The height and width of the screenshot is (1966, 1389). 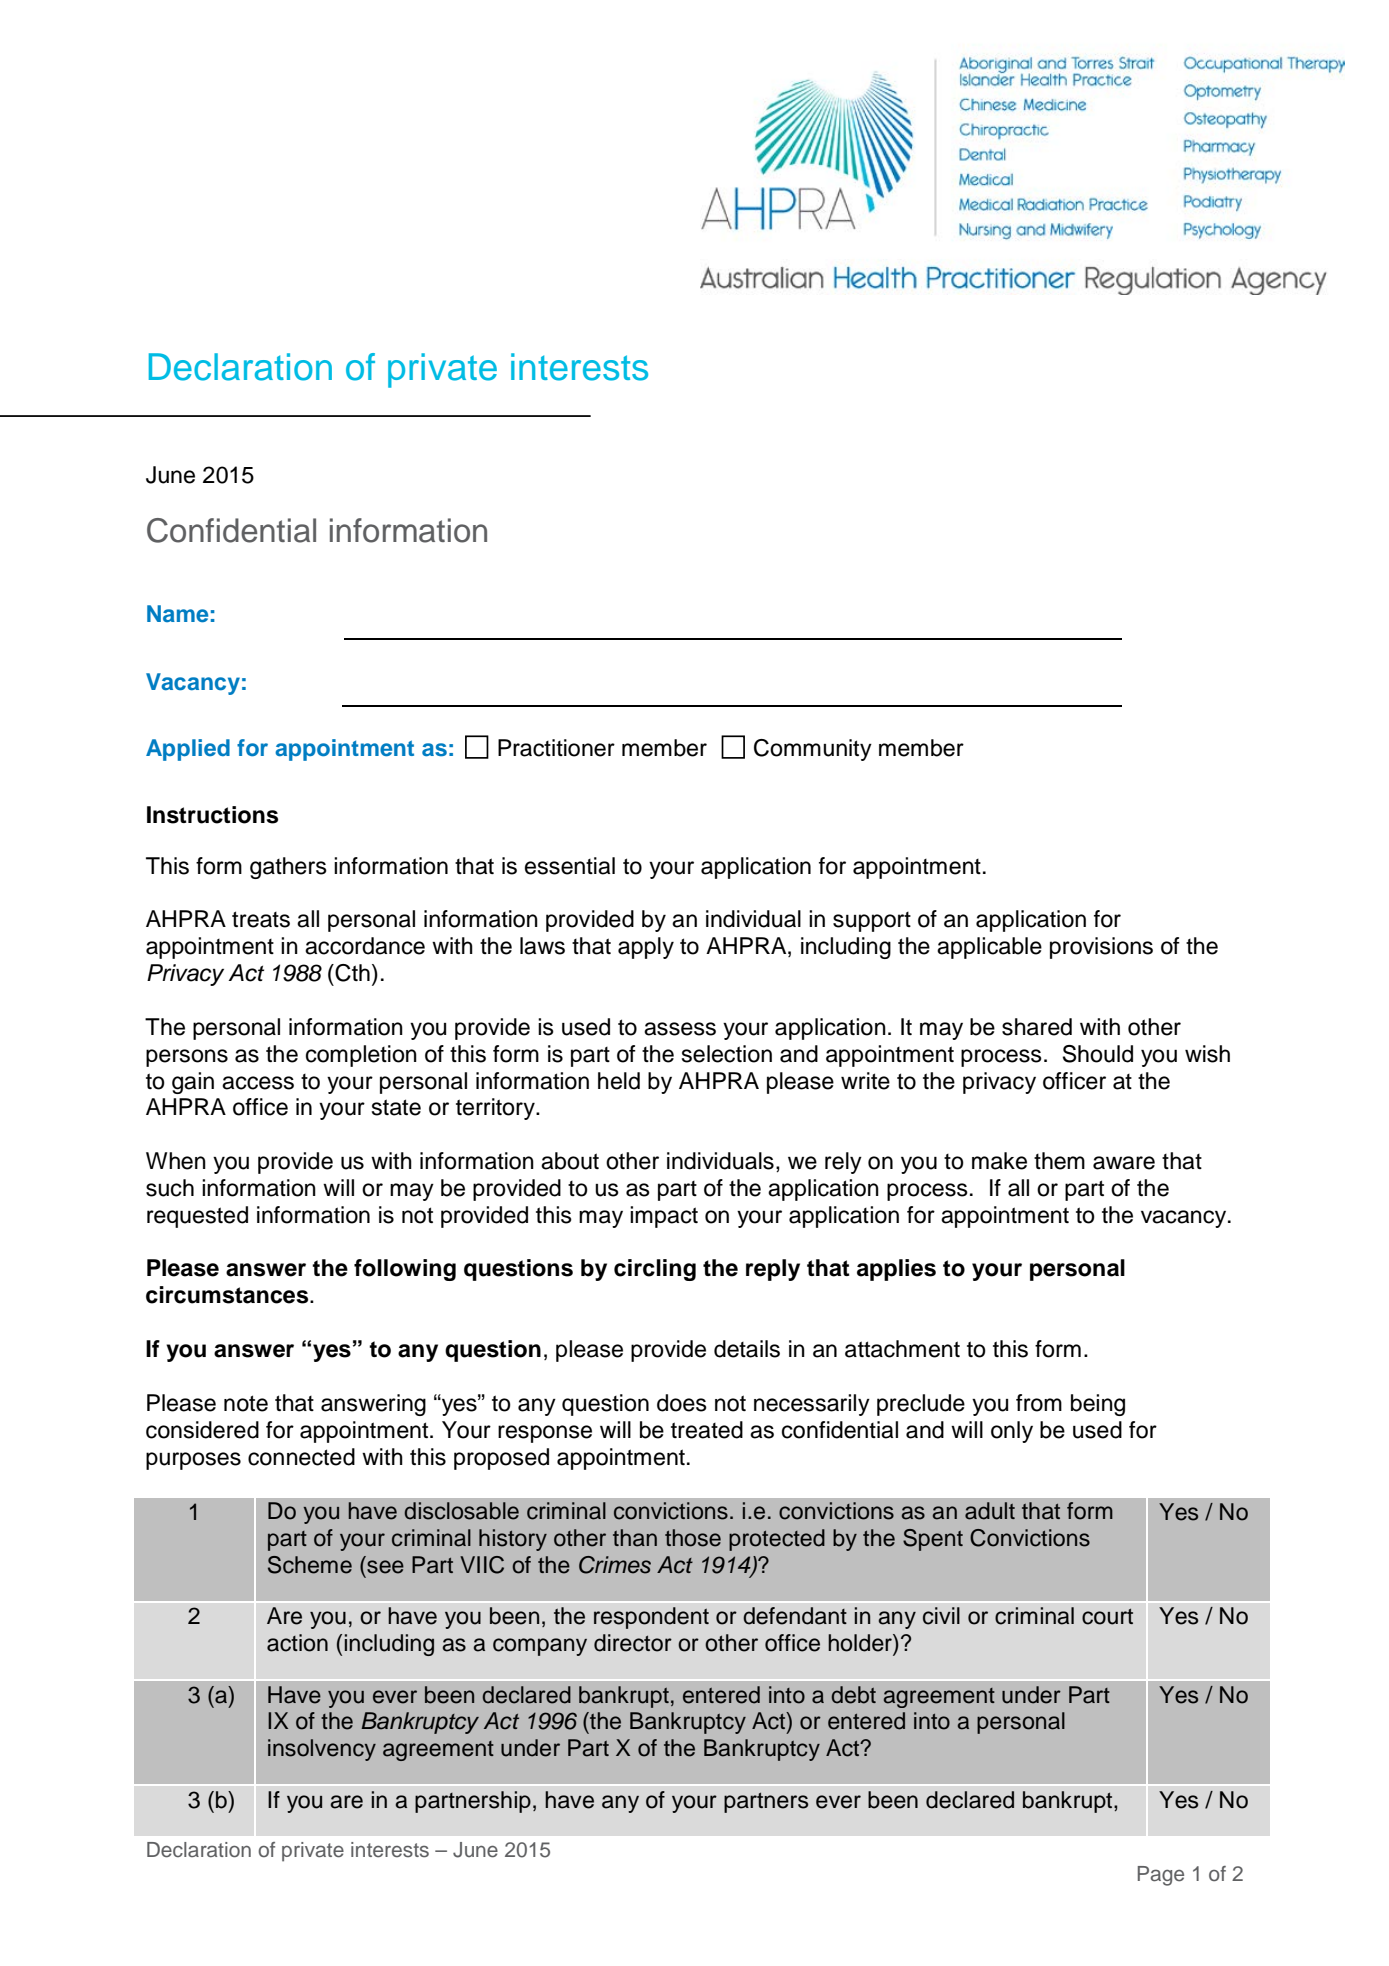 What do you see at coordinates (1161, 1876) in the screenshot?
I see `Page` at bounding box center [1161, 1876].
